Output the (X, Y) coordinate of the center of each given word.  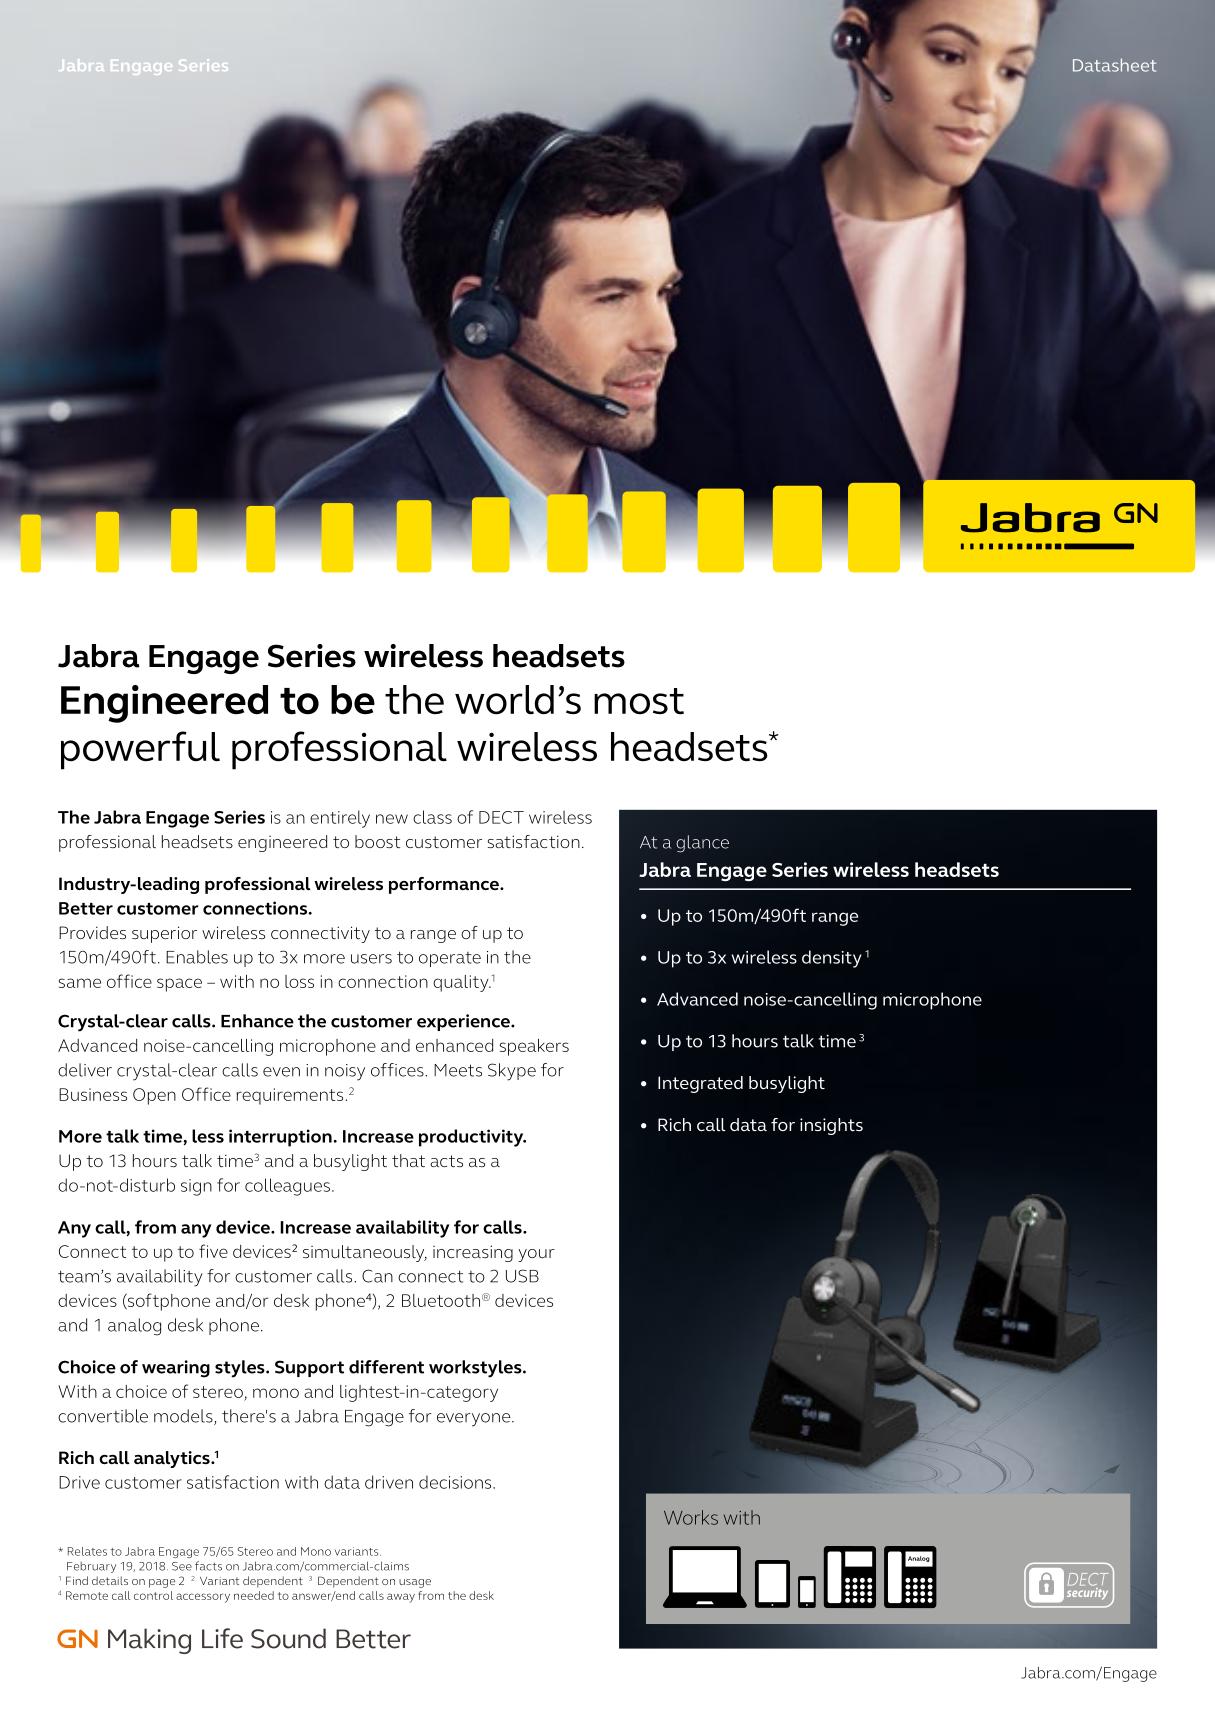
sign (196, 1187)
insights (831, 1126)
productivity (472, 1138)
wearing (176, 1369)
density (832, 959)
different (386, 1367)
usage (415, 1583)
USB (522, 1276)
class (432, 817)
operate (450, 959)
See (182, 1566)
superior (164, 934)
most (639, 701)
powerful (140, 750)
